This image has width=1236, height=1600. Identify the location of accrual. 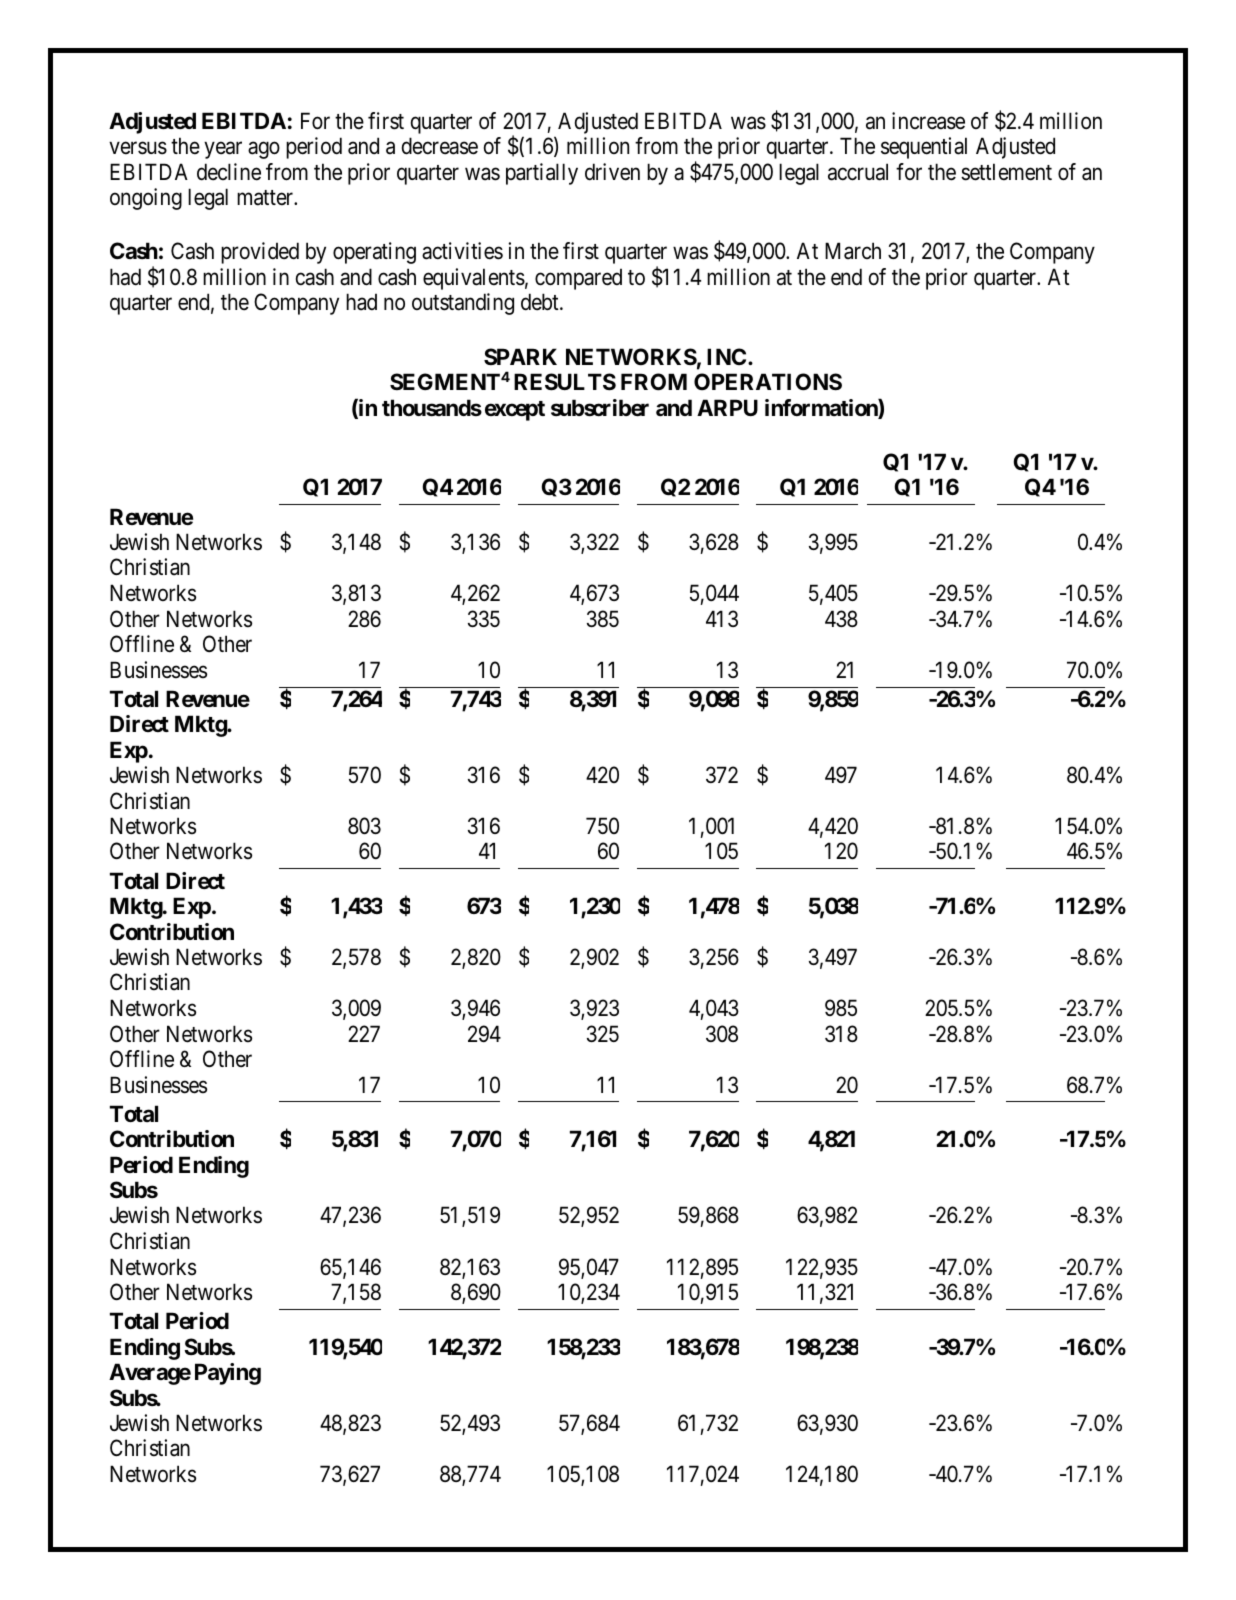
(858, 172).
